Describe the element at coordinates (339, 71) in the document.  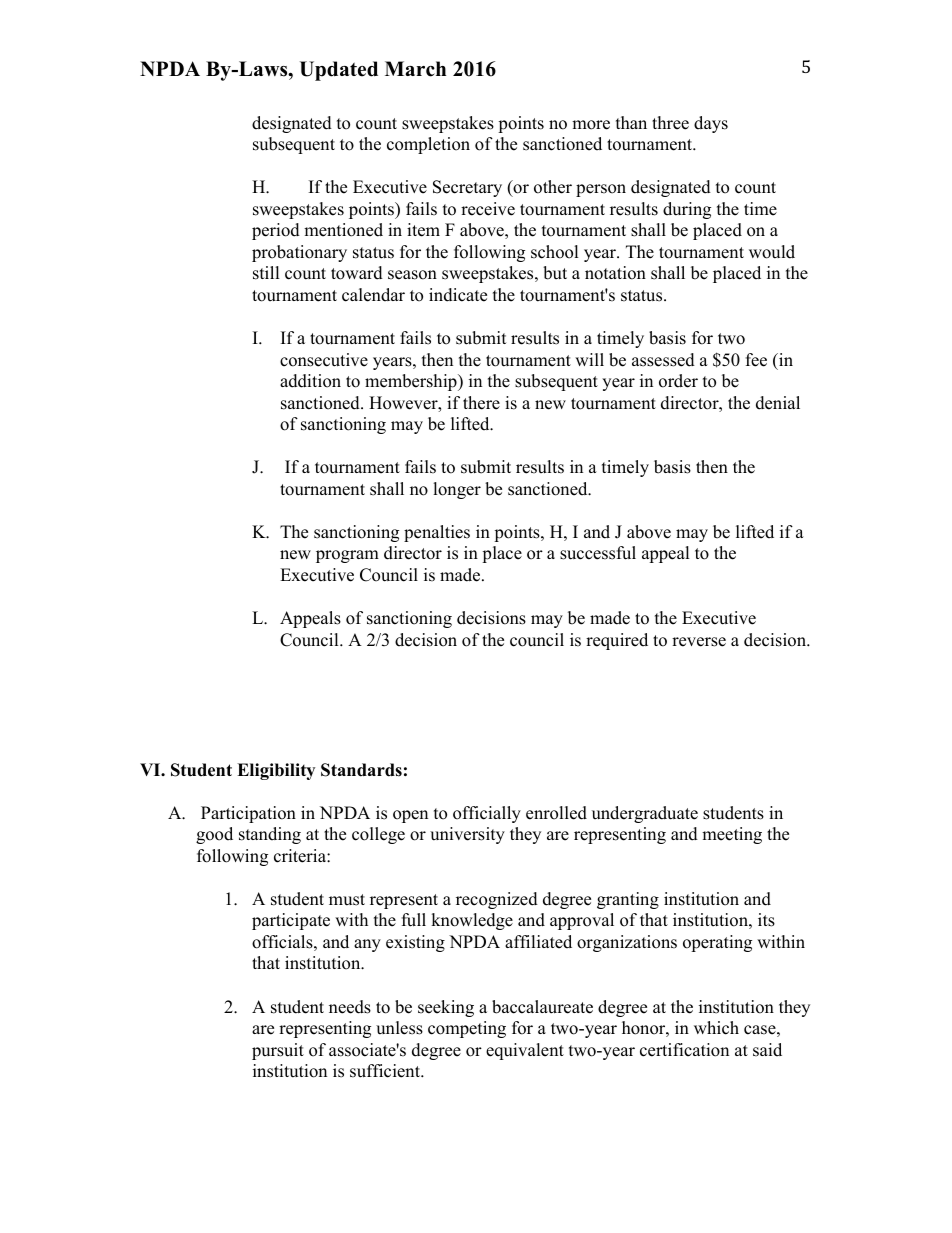
I see `Updated` at that location.
